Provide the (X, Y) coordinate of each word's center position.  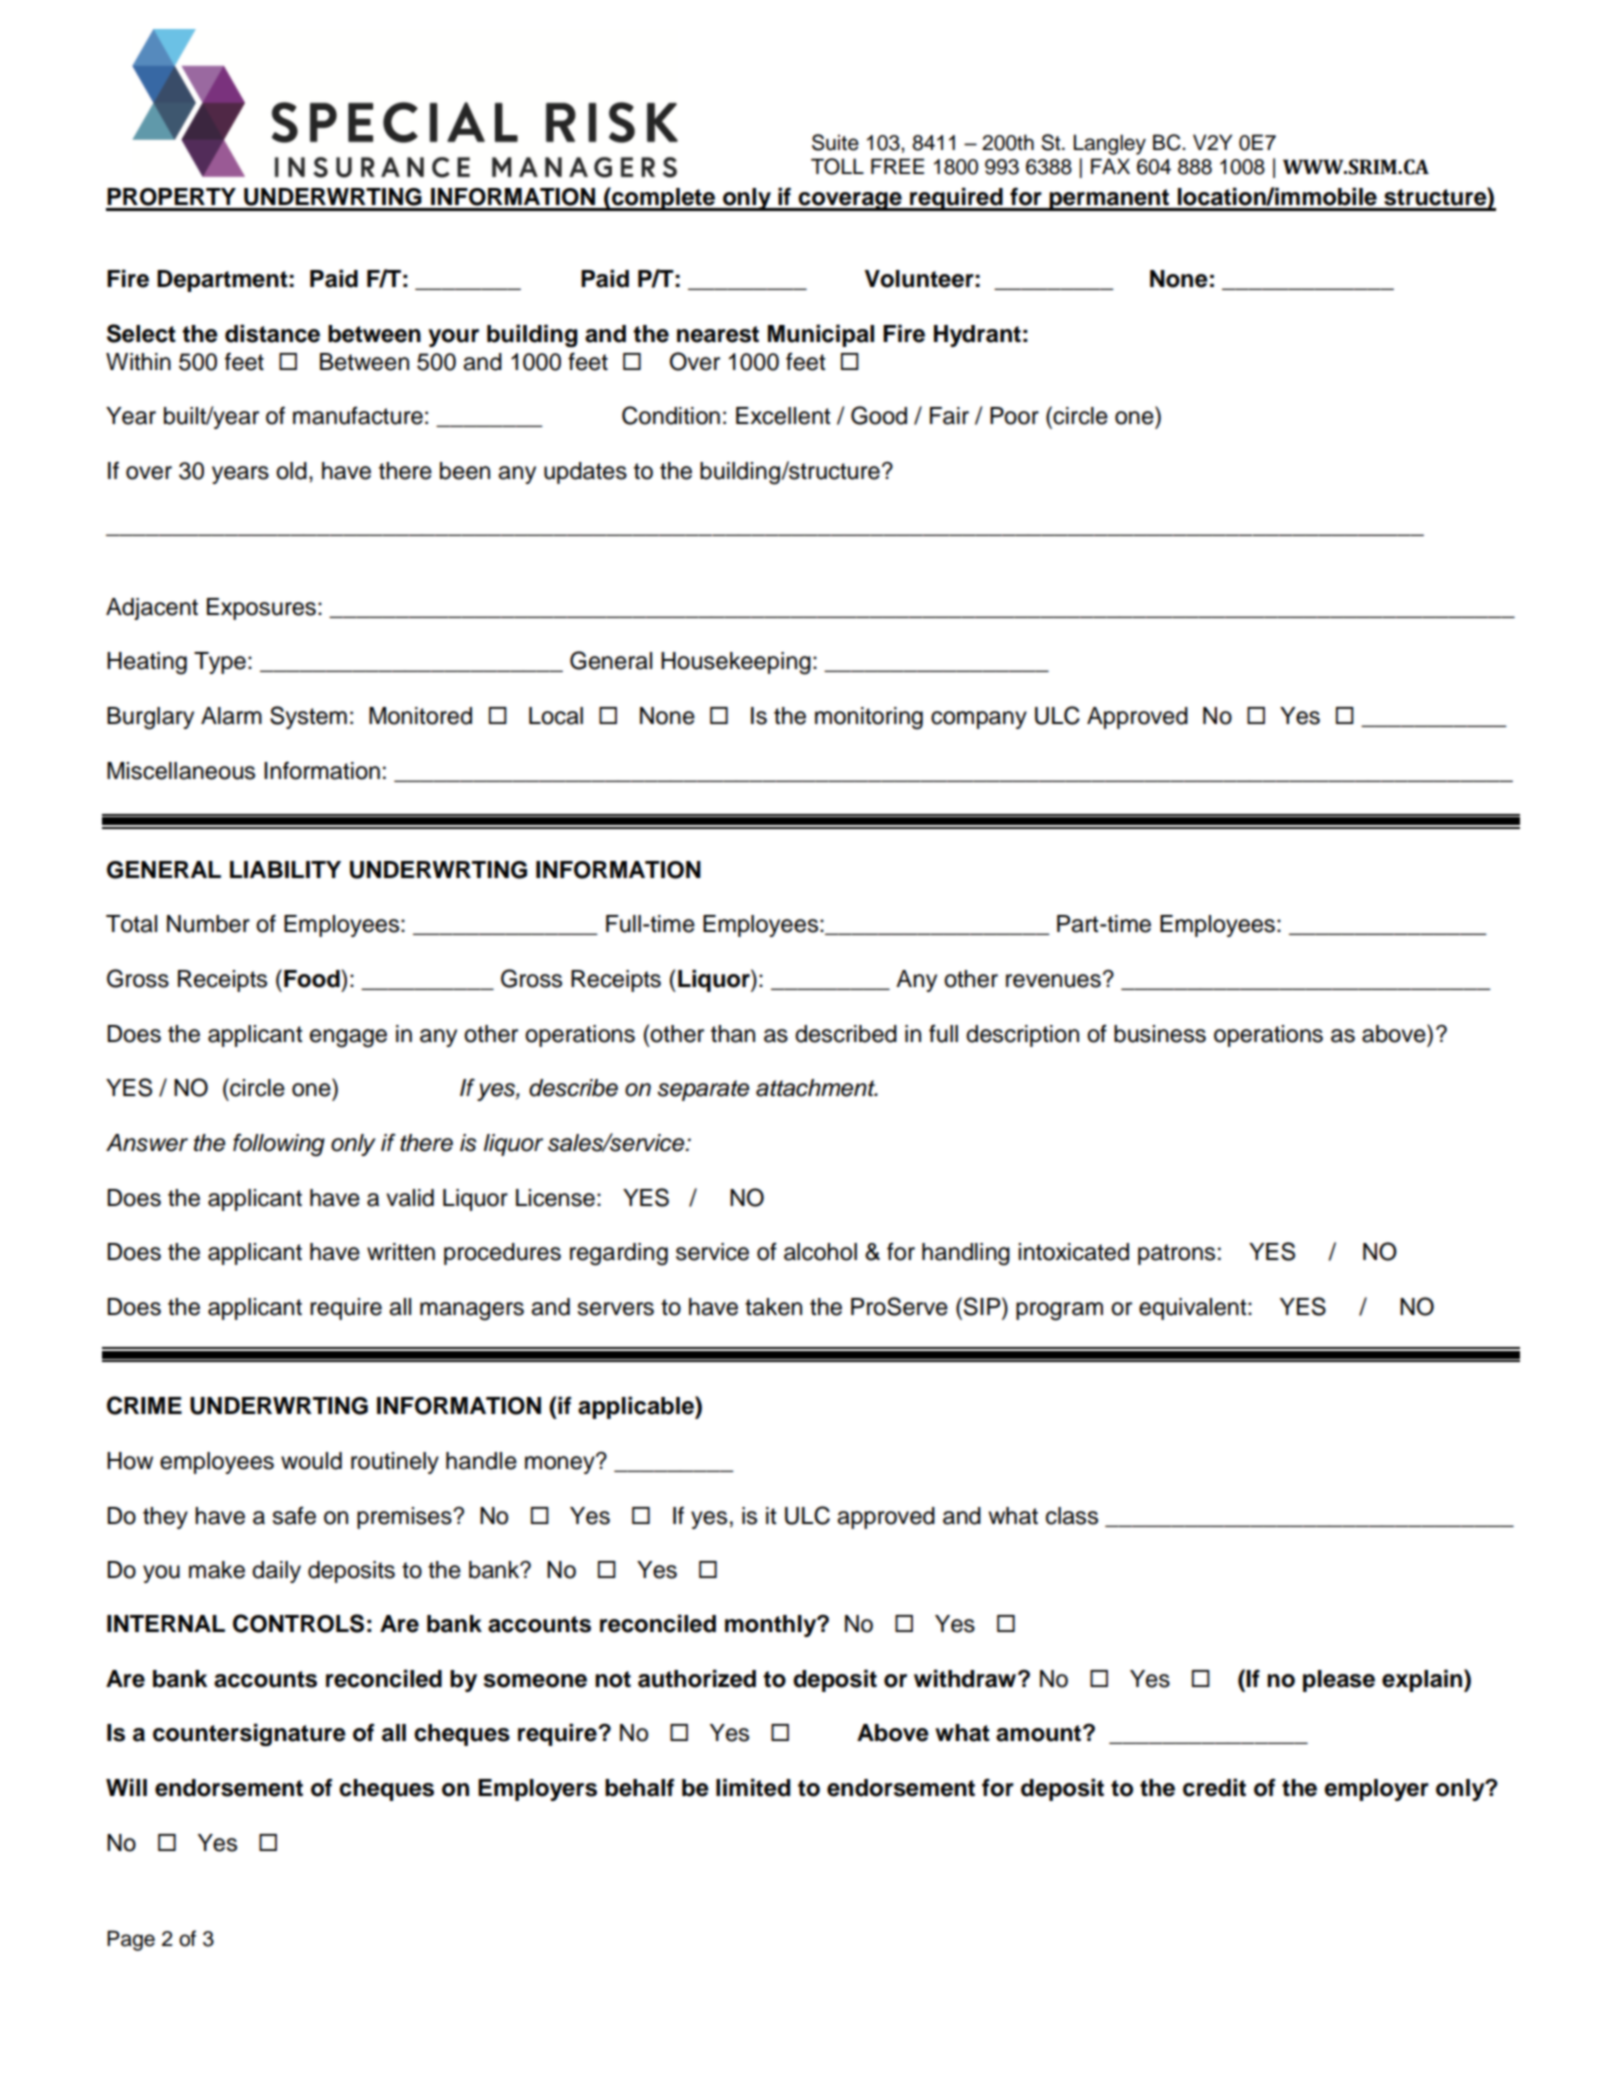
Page (131, 1940)
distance (272, 333)
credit (1214, 1787)
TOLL (837, 166)
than (733, 1034)
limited (753, 1787)
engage (348, 1038)
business (1160, 1034)
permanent (1110, 200)
